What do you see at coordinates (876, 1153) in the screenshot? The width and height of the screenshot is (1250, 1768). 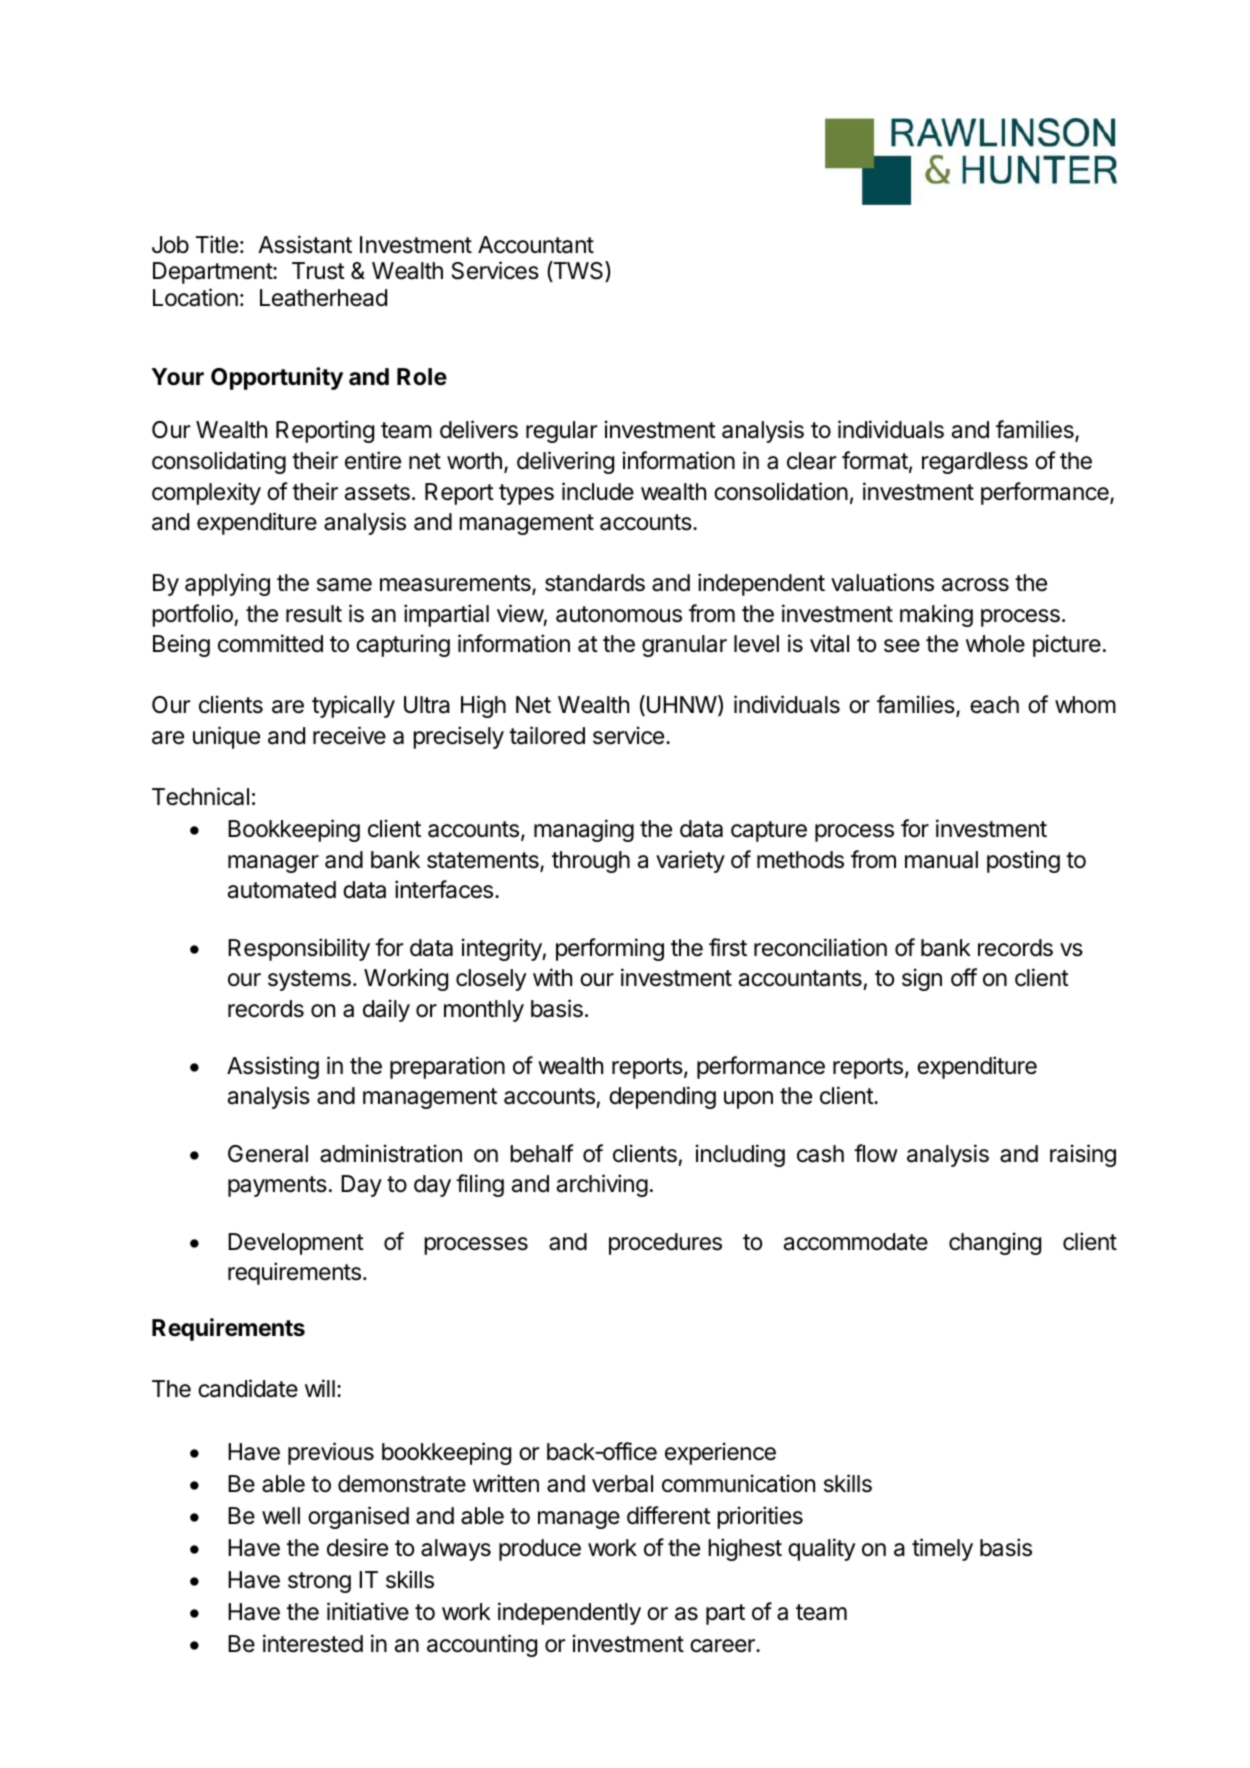 I see `flow` at bounding box center [876, 1153].
